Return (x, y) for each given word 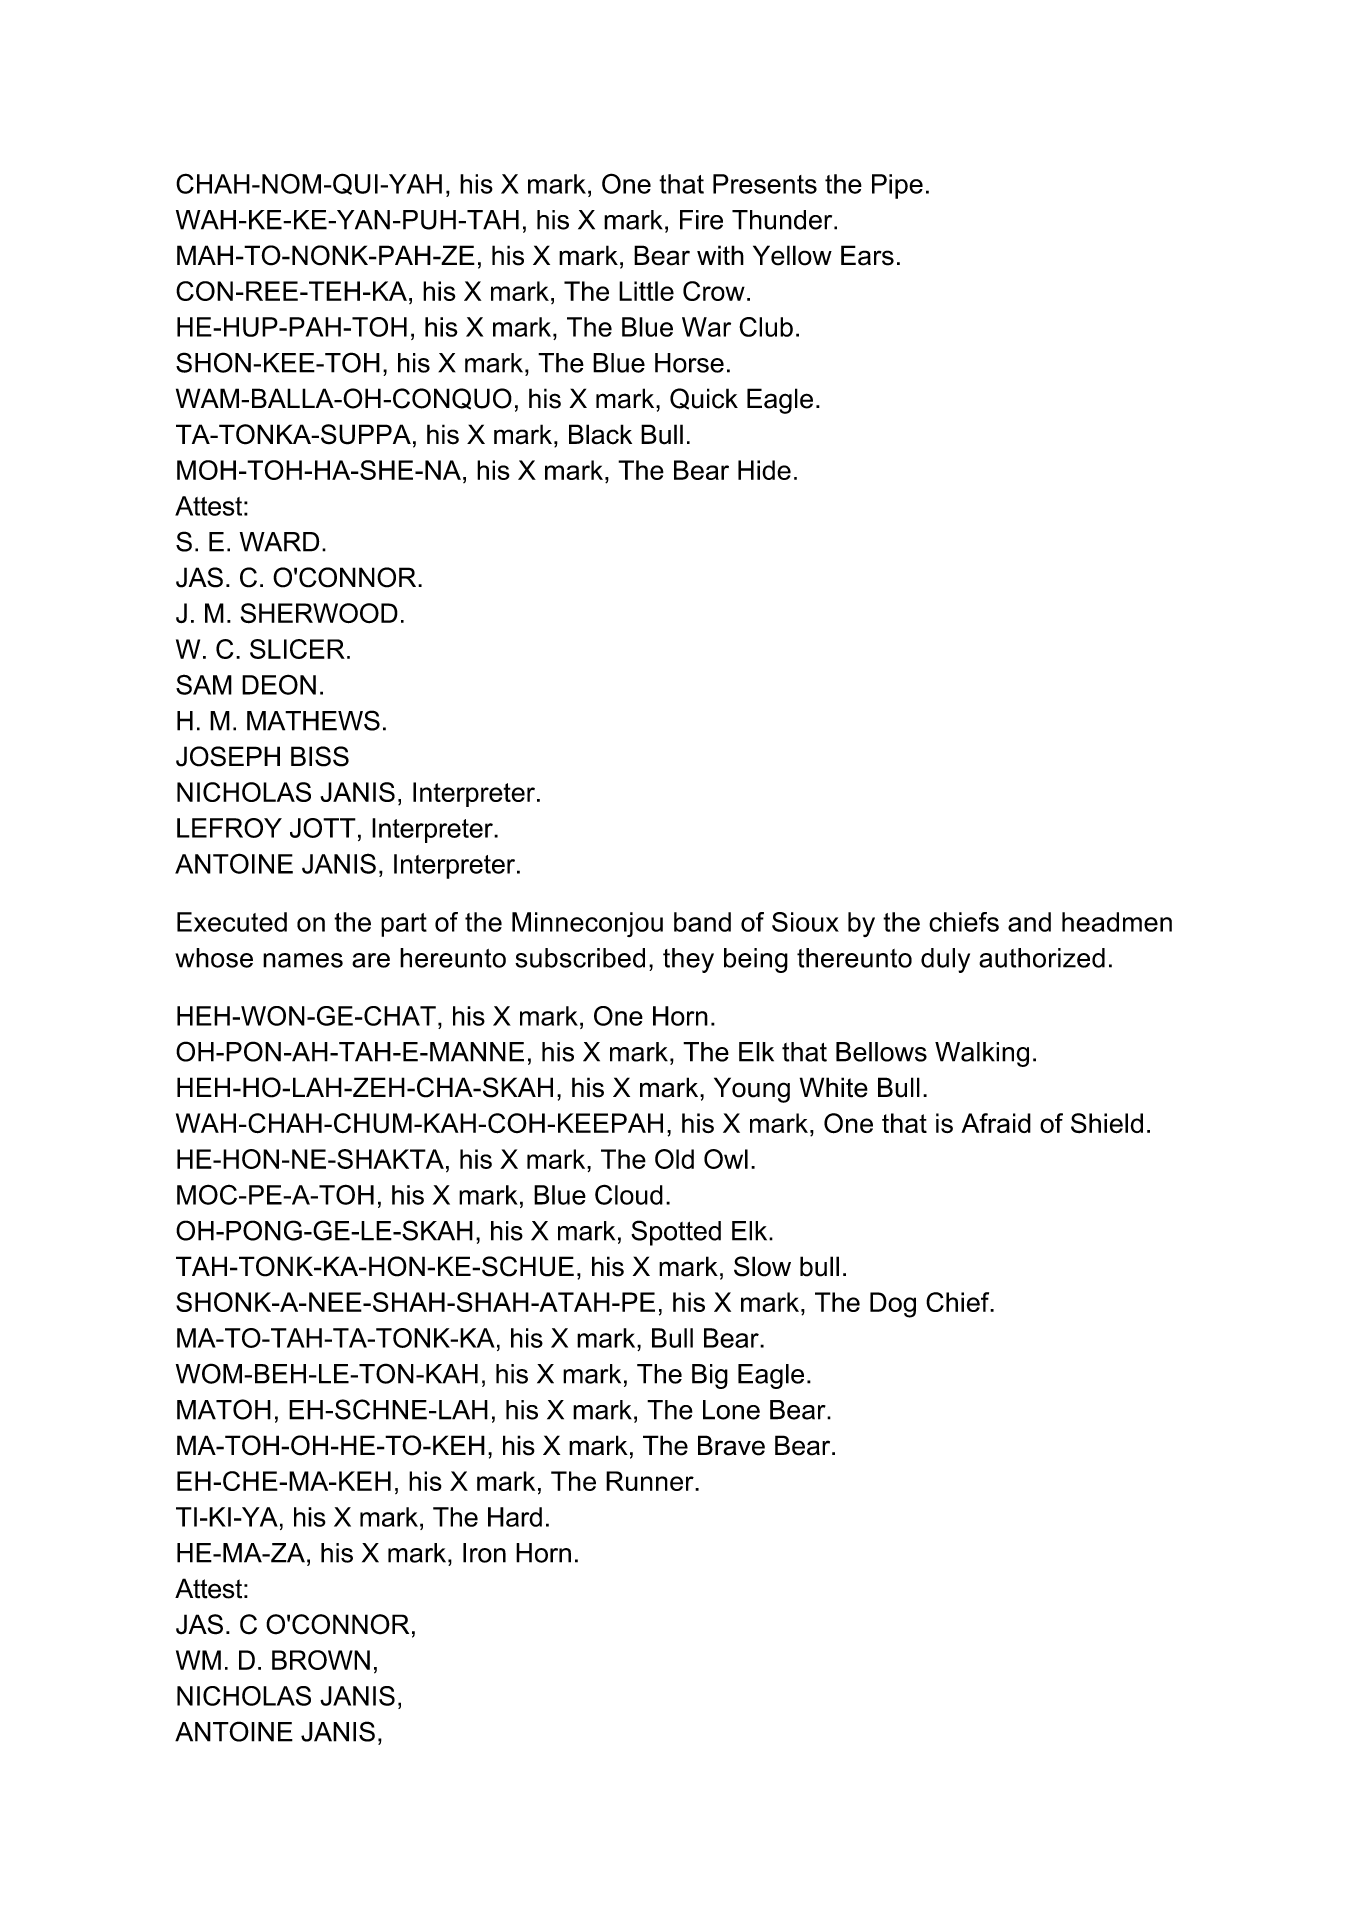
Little (646, 291)
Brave (731, 1445)
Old (674, 1159)
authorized (1042, 958)
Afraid (996, 1123)
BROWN (321, 1660)
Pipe (897, 186)
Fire (701, 220)
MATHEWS (313, 720)
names (303, 960)
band (702, 922)
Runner (651, 1481)
